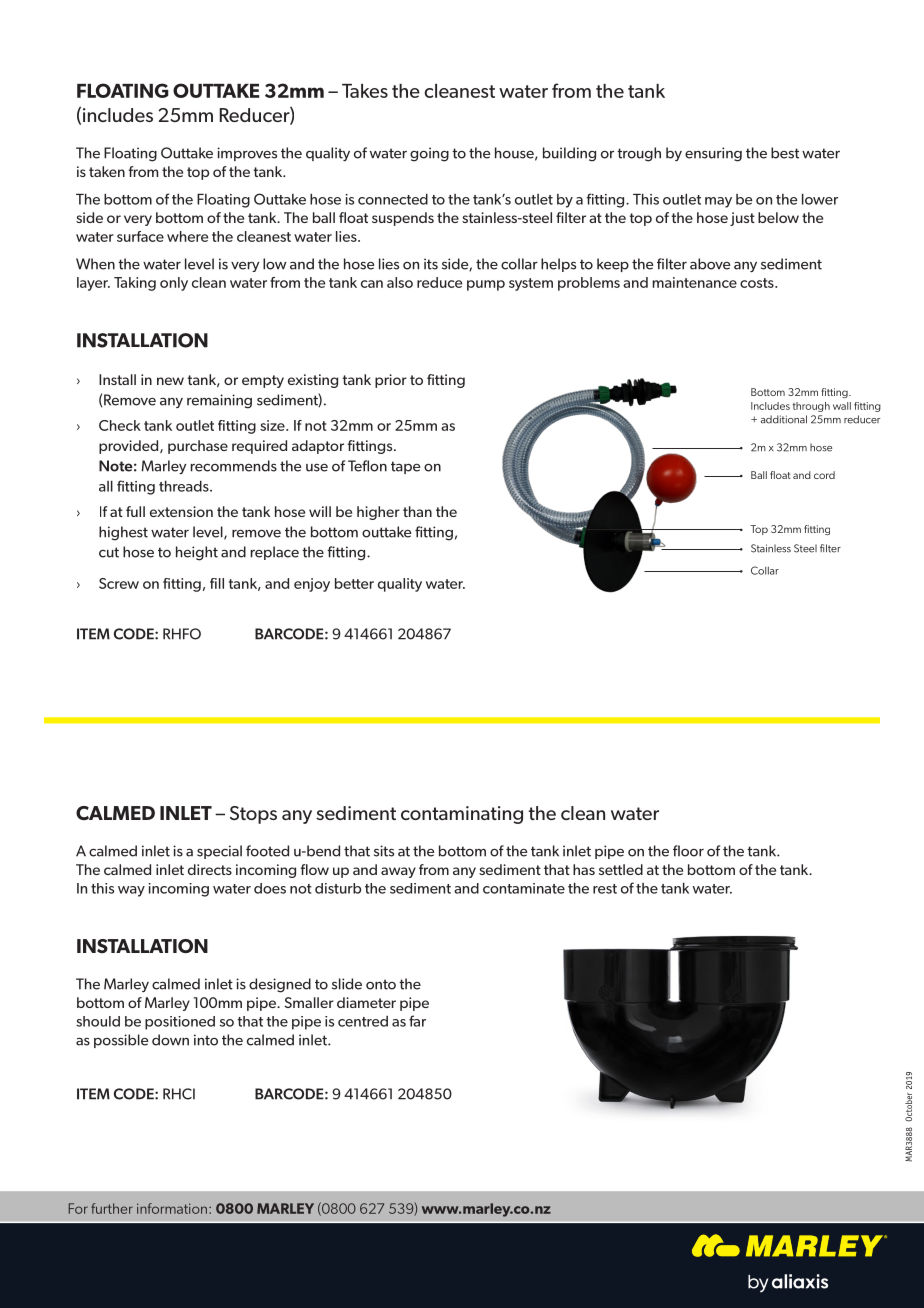 The height and width of the image is (1308, 924). Describe the element at coordinates (172, 1208) in the image. I see `information` at that location.
